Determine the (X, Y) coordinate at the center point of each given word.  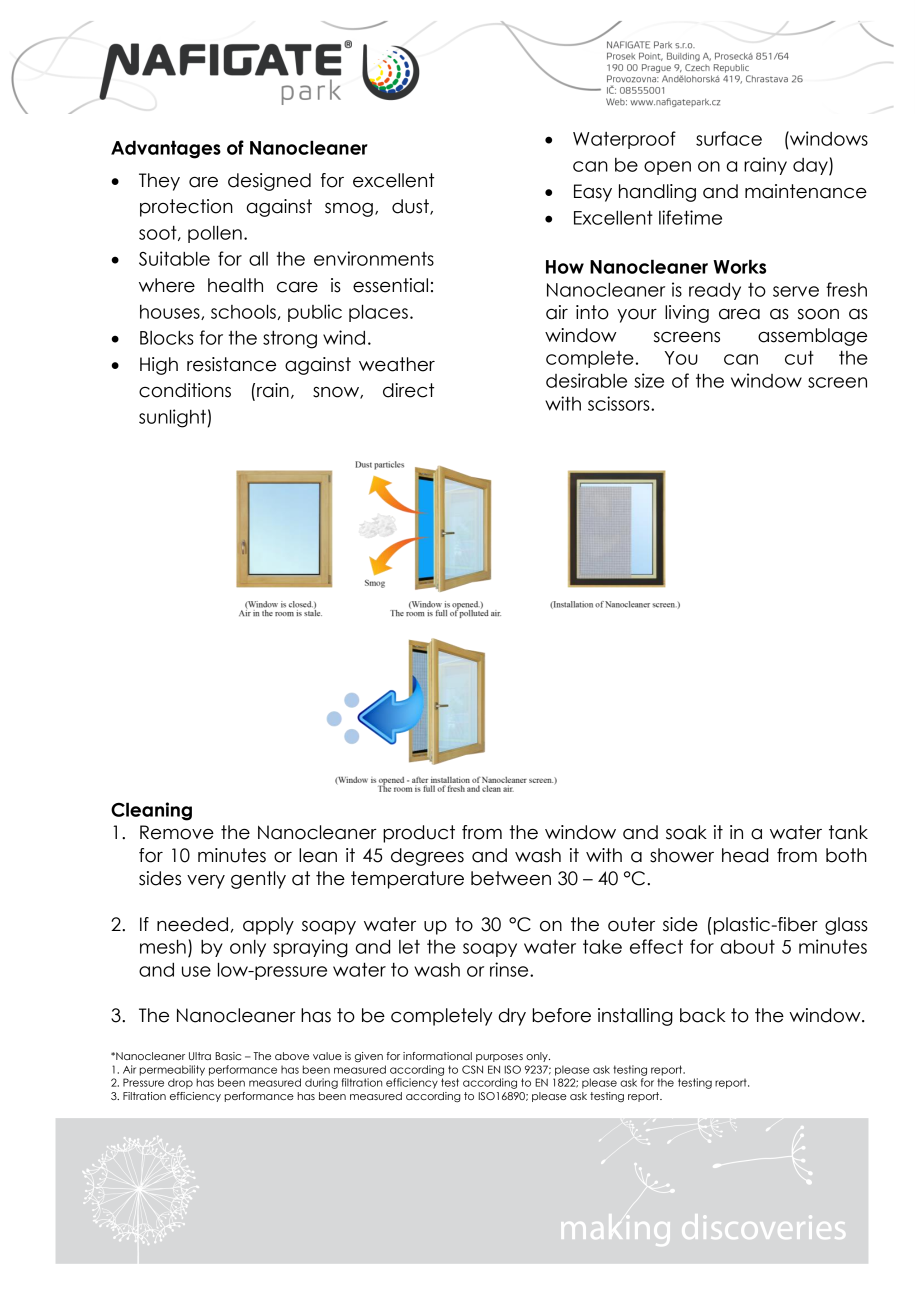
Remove (177, 832)
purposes (499, 1058)
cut (799, 358)
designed (269, 182)
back (703, 1015)
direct (408, 390)
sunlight (173, 418)
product (419, 834)
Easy (593, 193)
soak (686, 832)
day (811, 167)
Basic (228, 1056)
